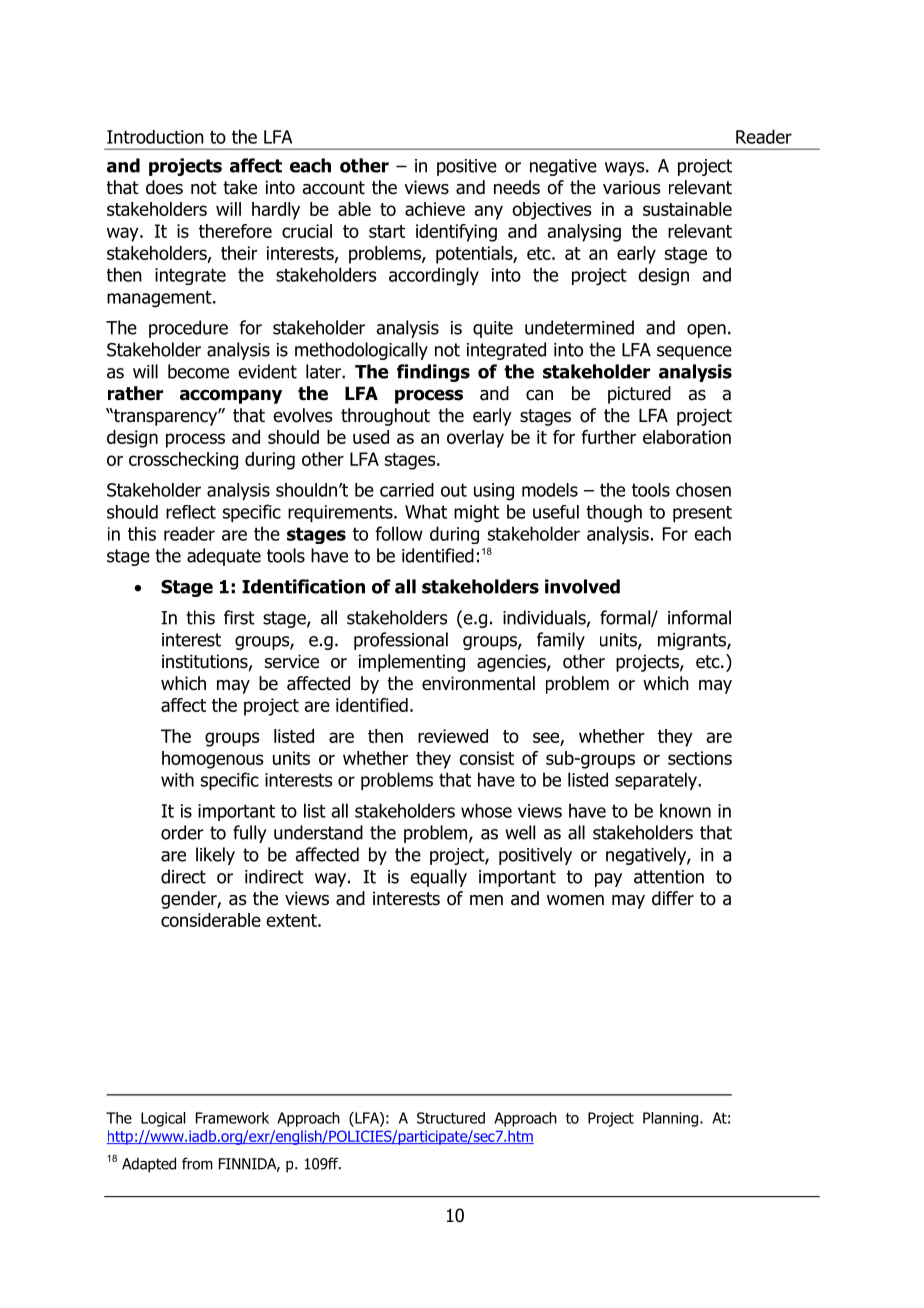 The height and width of the document is (1308, 924). What do you see at coordinates (632, 187) in the document?
I see `various` at bounding box center [632, 187].
